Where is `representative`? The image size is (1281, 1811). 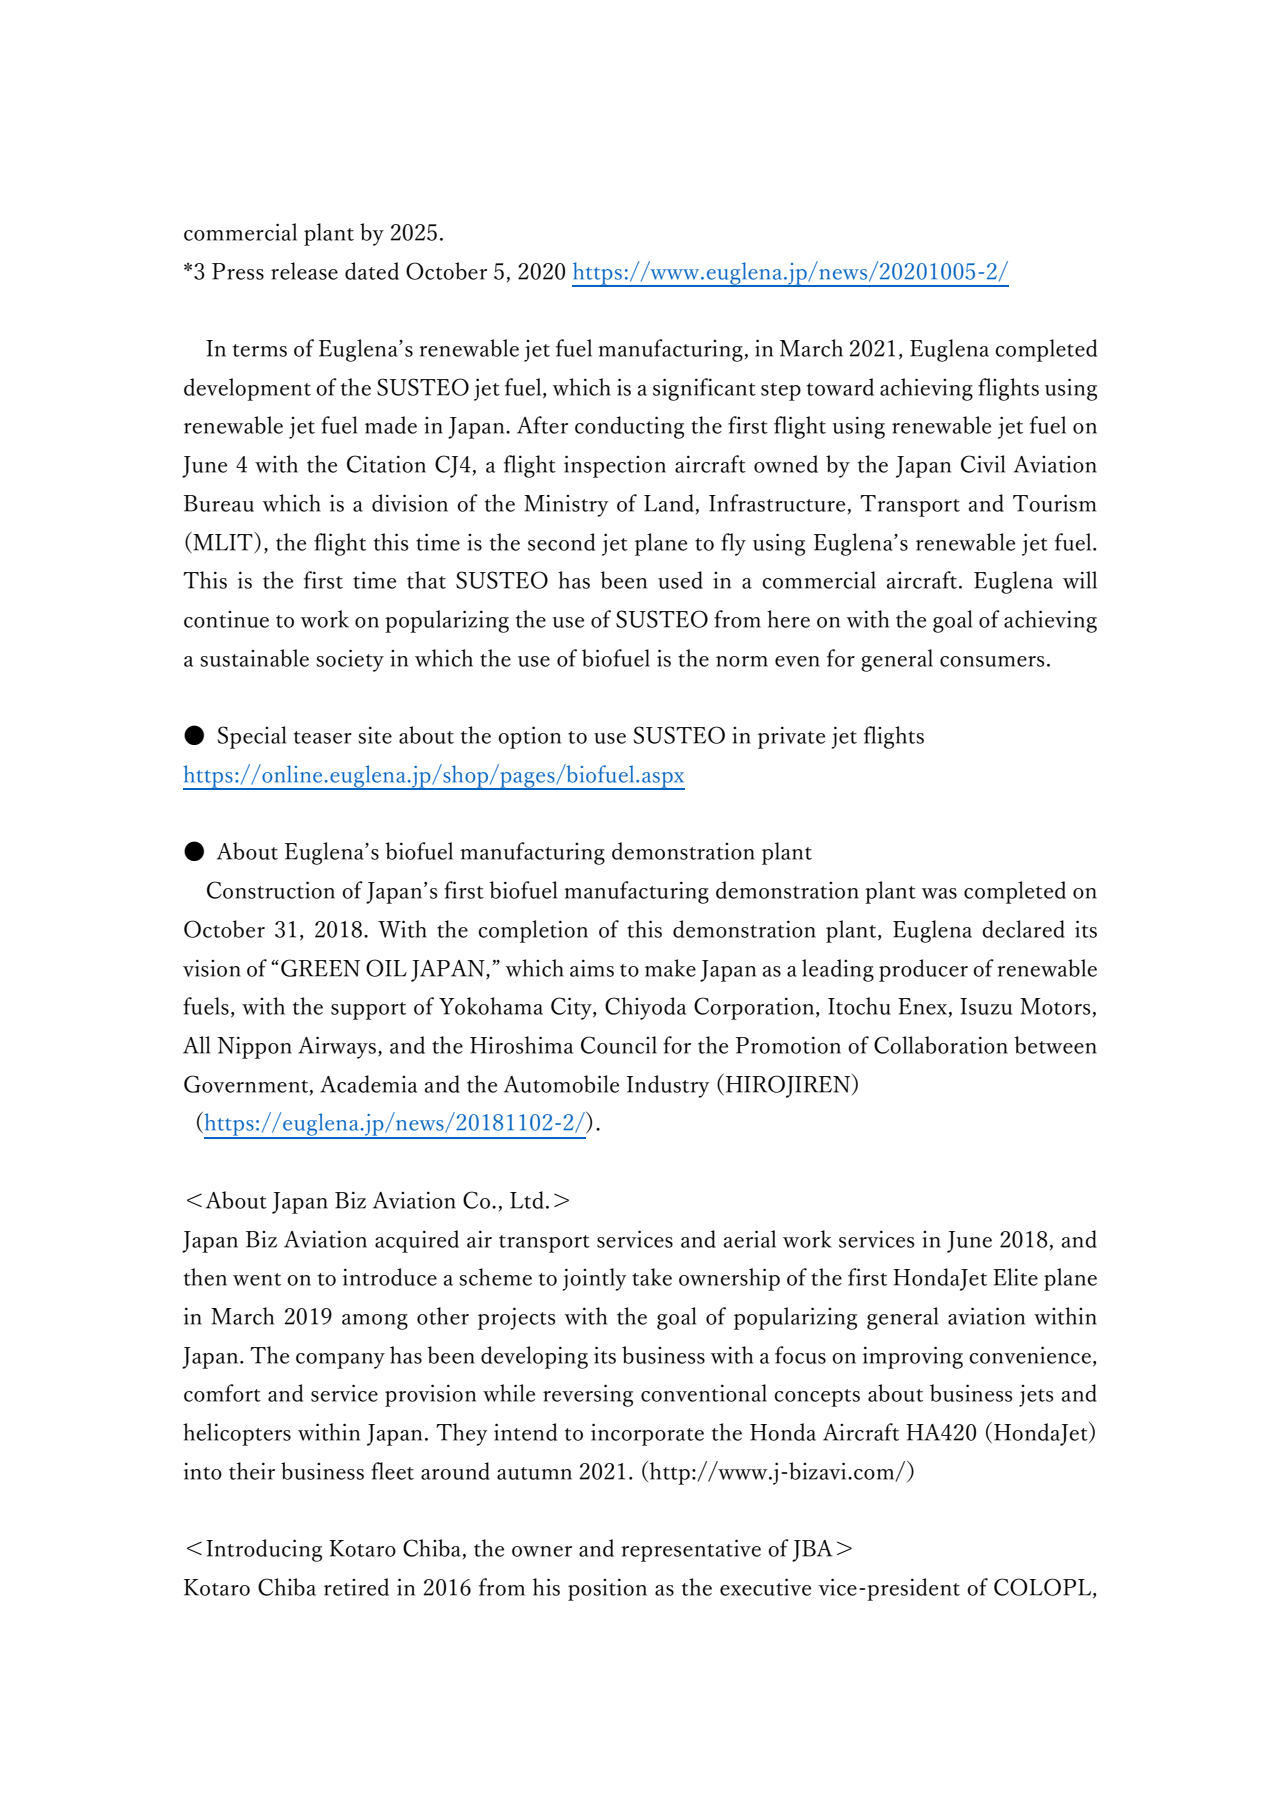 representative is located at coordinates (691, 1550).
